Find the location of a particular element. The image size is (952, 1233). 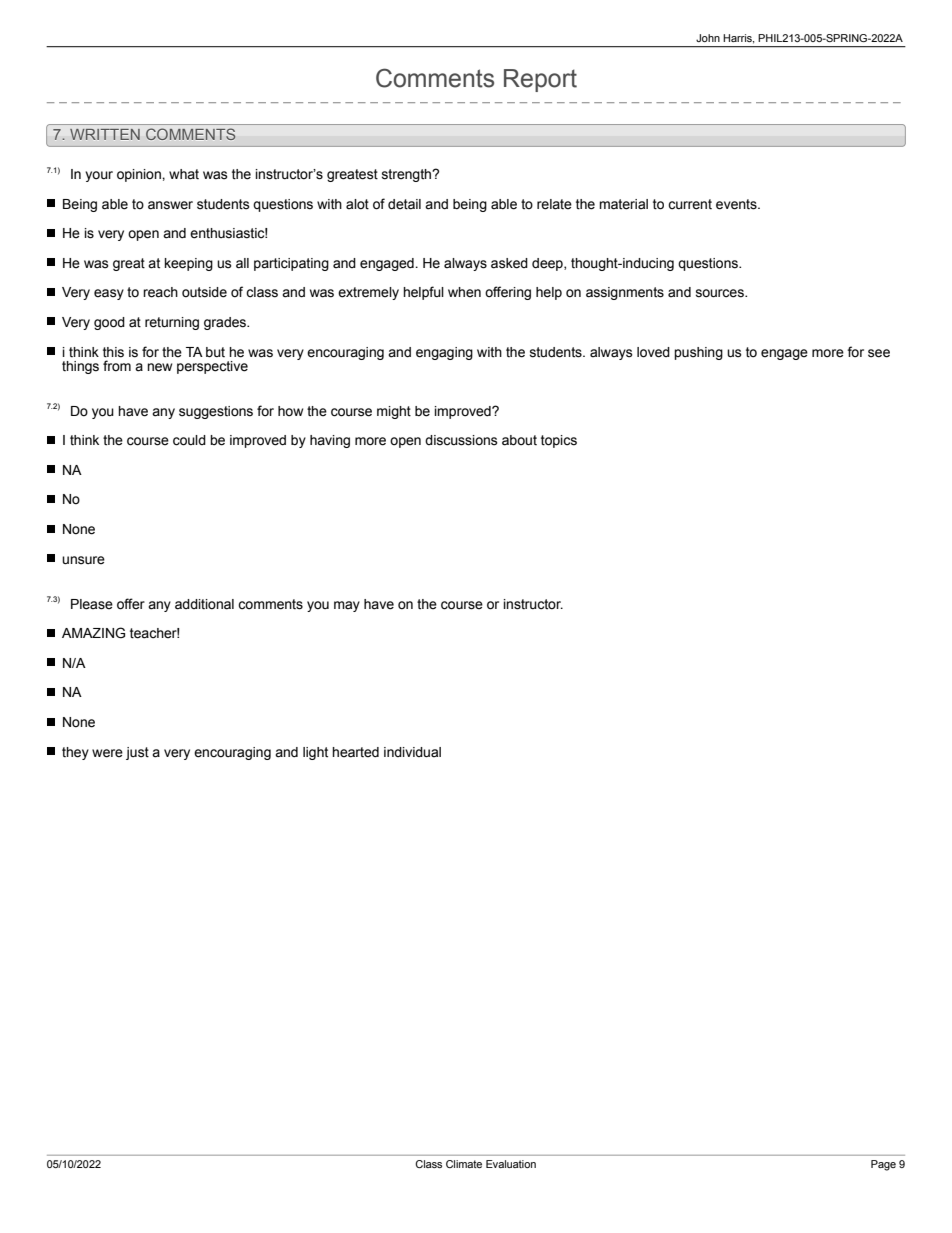

additional is located at coordinates (204, 604).
